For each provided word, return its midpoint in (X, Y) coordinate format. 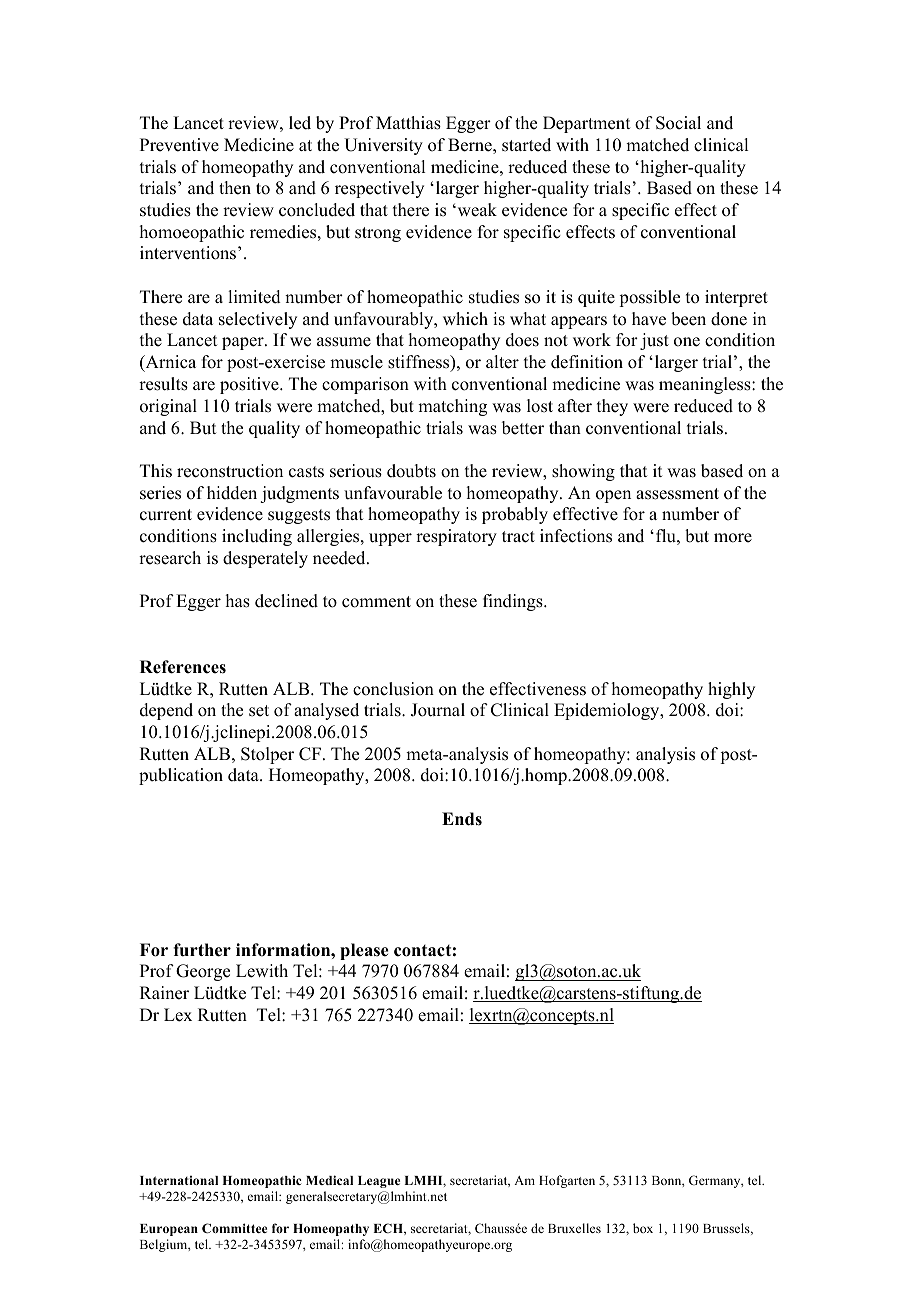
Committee (234, 1228)
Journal (438, 710)
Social (678, 123)
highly (731, 690)
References (183, 667)
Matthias (408, 123)
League (379, 1182)
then (235, 188)
